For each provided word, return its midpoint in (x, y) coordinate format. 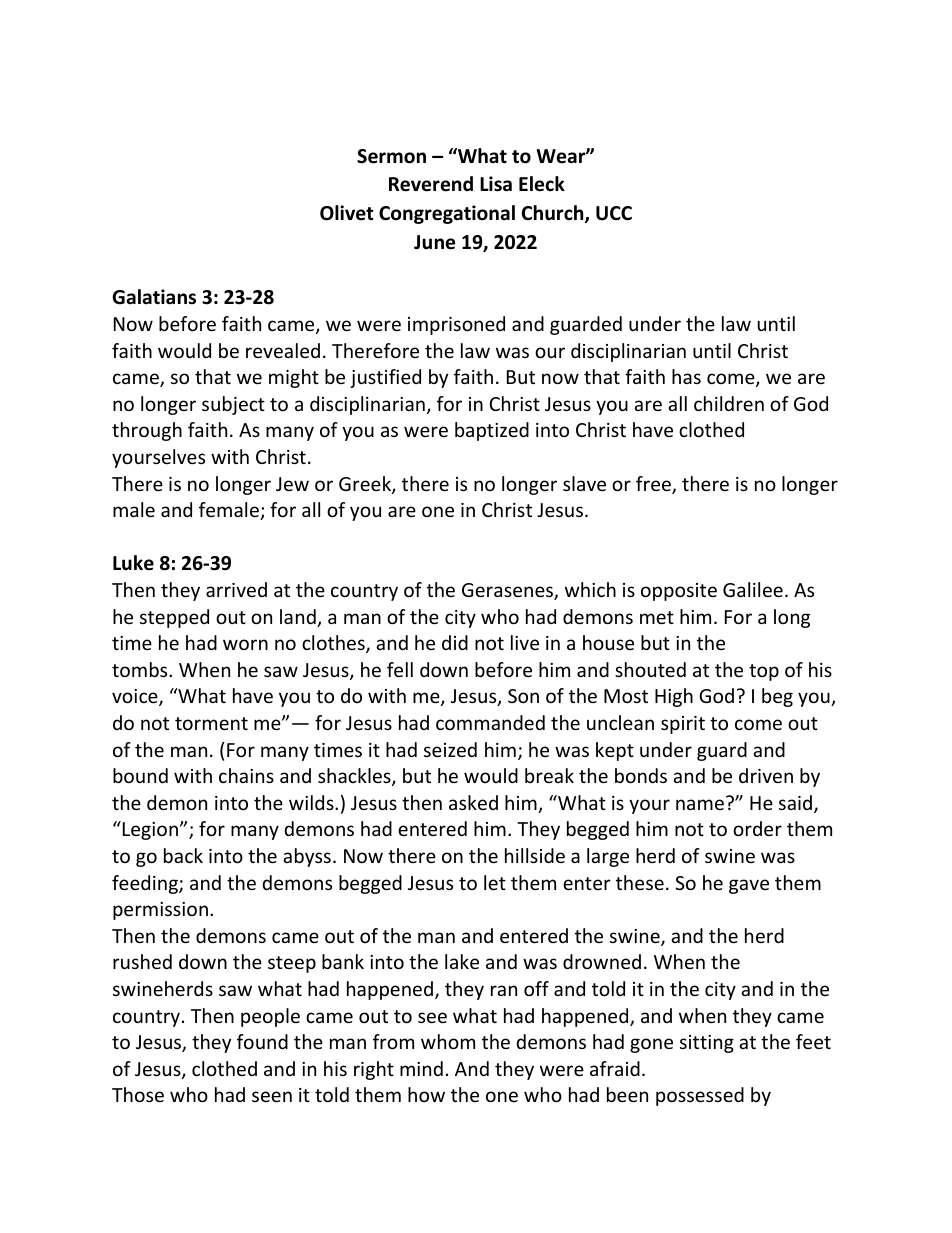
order (757, 828)
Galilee (753, 589)
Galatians (154, 297)
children (729, 403)
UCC (614, 213)
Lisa (496, 184)
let (495, 882)
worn (245, 644)
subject (233, 405)
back (183, 855)
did (455, 642)
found (262, 1041)
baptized (492, 431)
